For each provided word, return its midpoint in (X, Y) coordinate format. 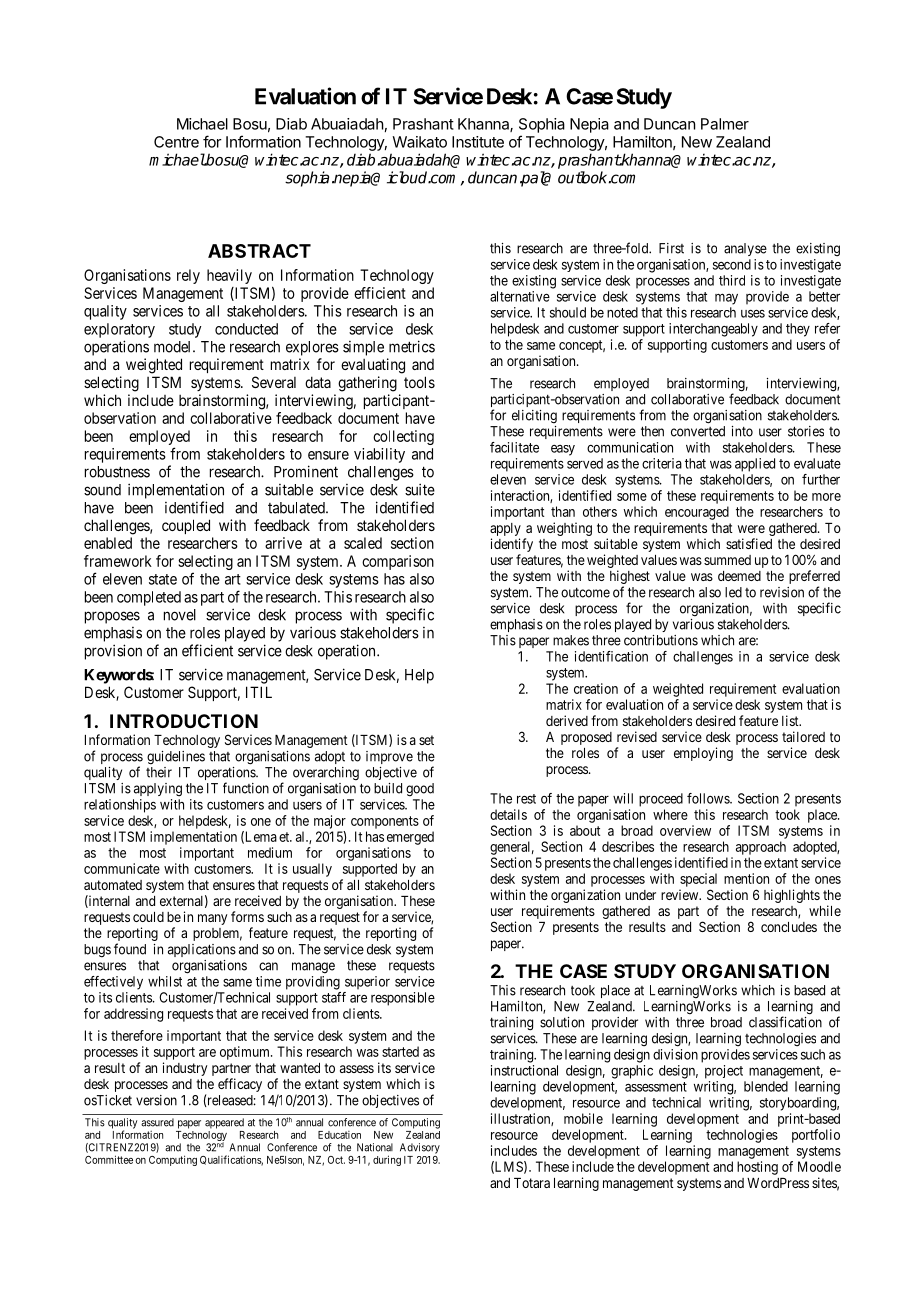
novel (180, 615)
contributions (661, 640)
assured (157, 1122)
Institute (478, 142)
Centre (176, 142)
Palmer (725, 124)
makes (571, 640)
